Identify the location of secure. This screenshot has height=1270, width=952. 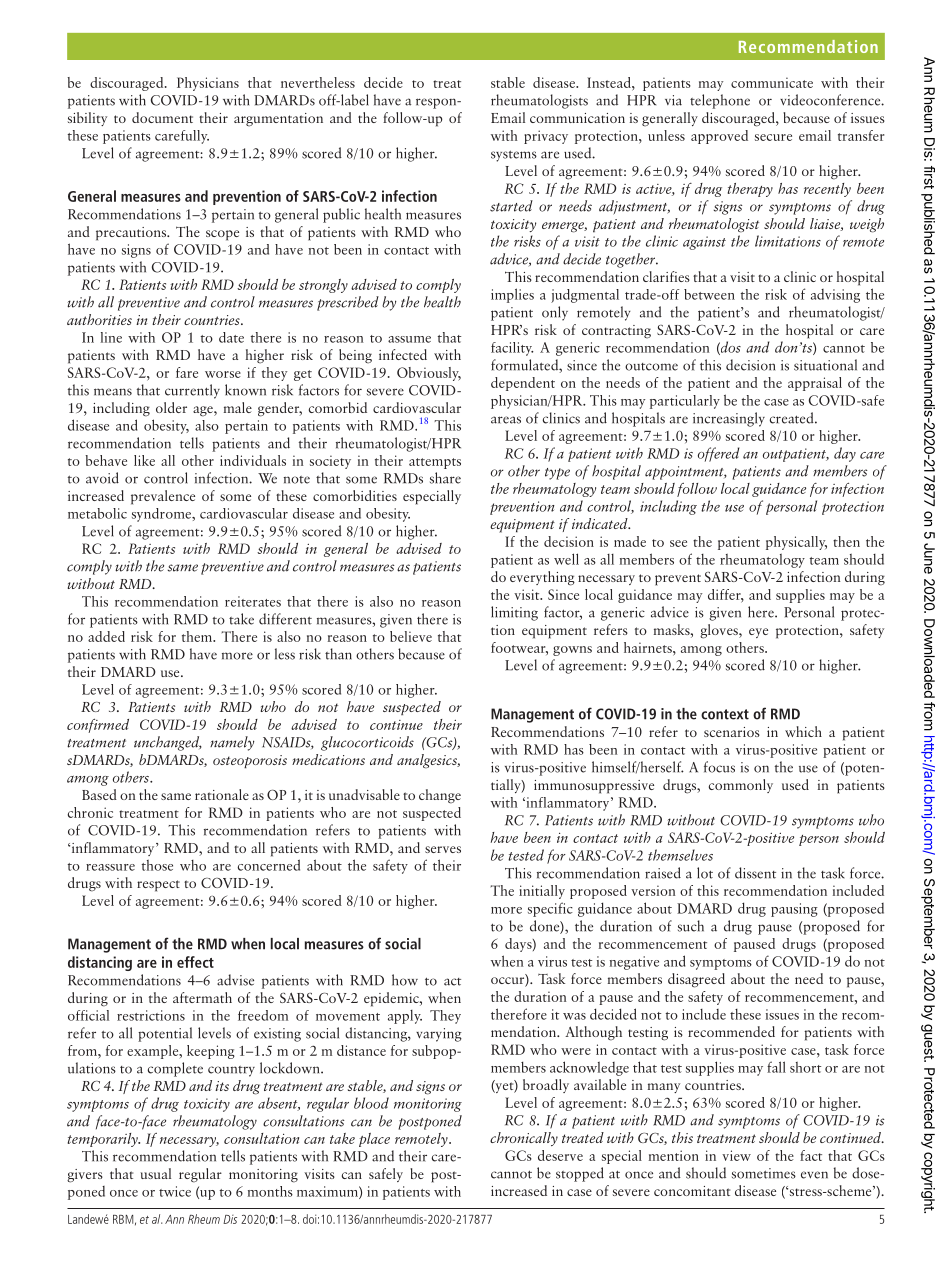
(773, 137).
